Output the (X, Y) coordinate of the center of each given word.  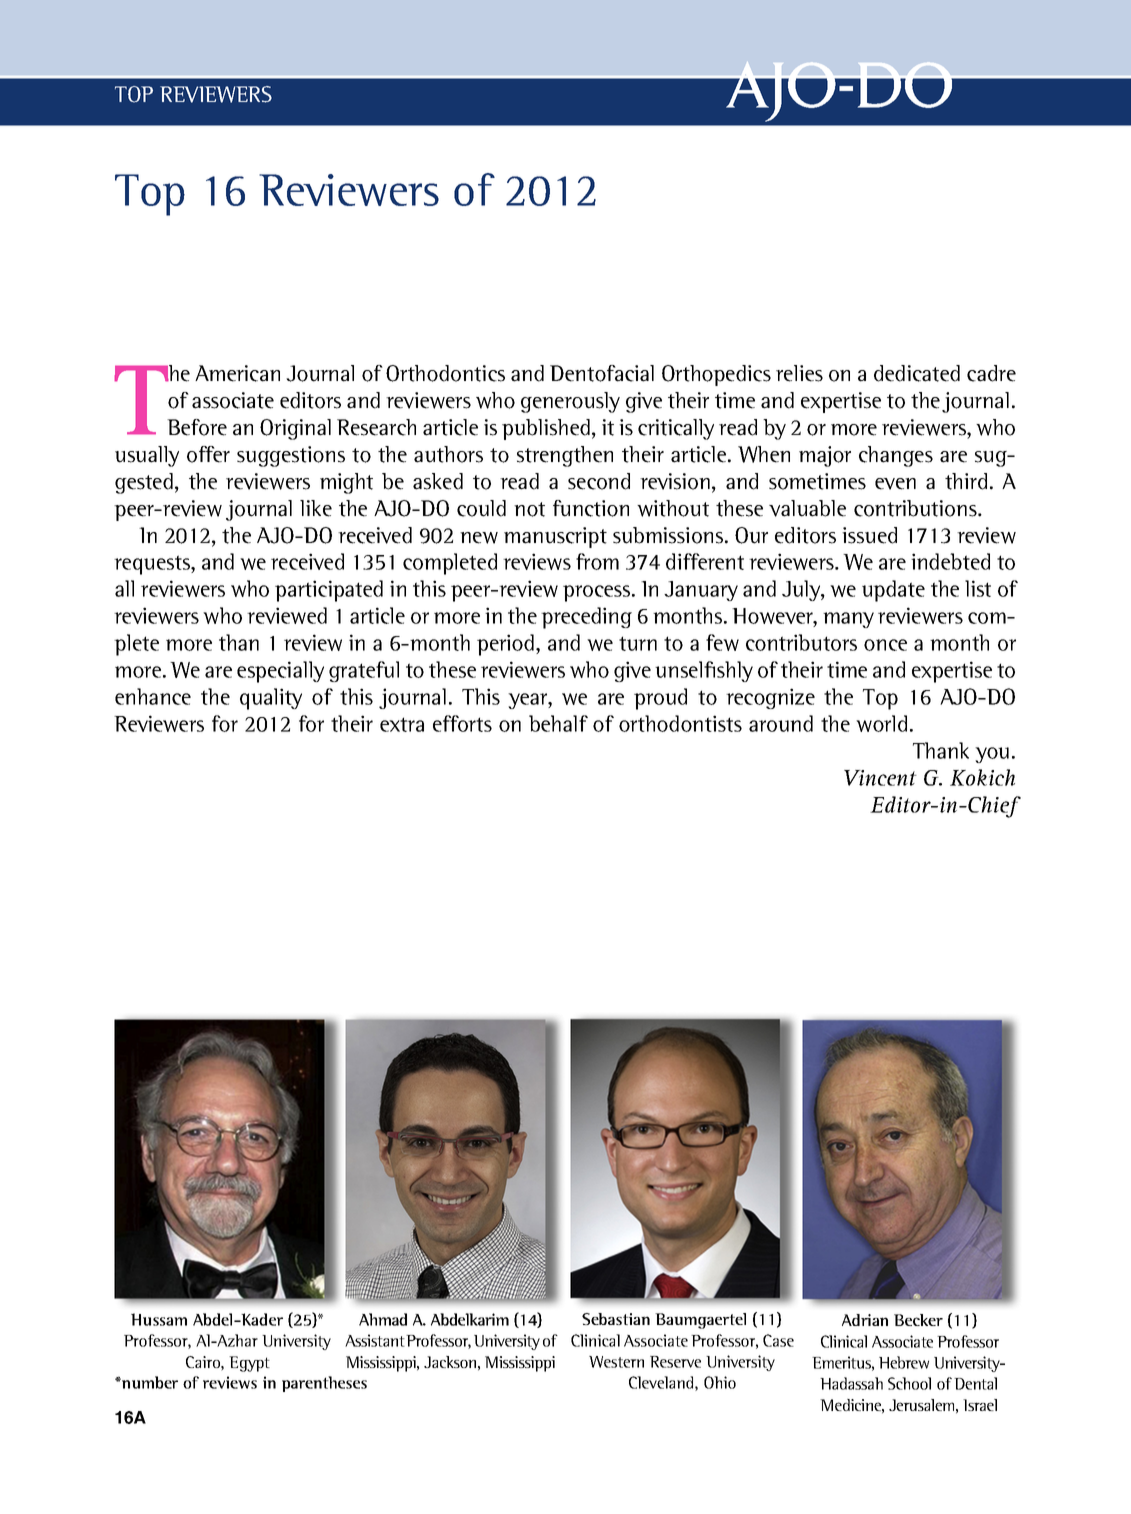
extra (402, 724)
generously (570, 402)
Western (616, 1362)
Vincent (880, 778)
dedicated (917, 373)
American (237, 373)
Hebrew (904, 1362)
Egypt (249, 1364)
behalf (558, 723)
